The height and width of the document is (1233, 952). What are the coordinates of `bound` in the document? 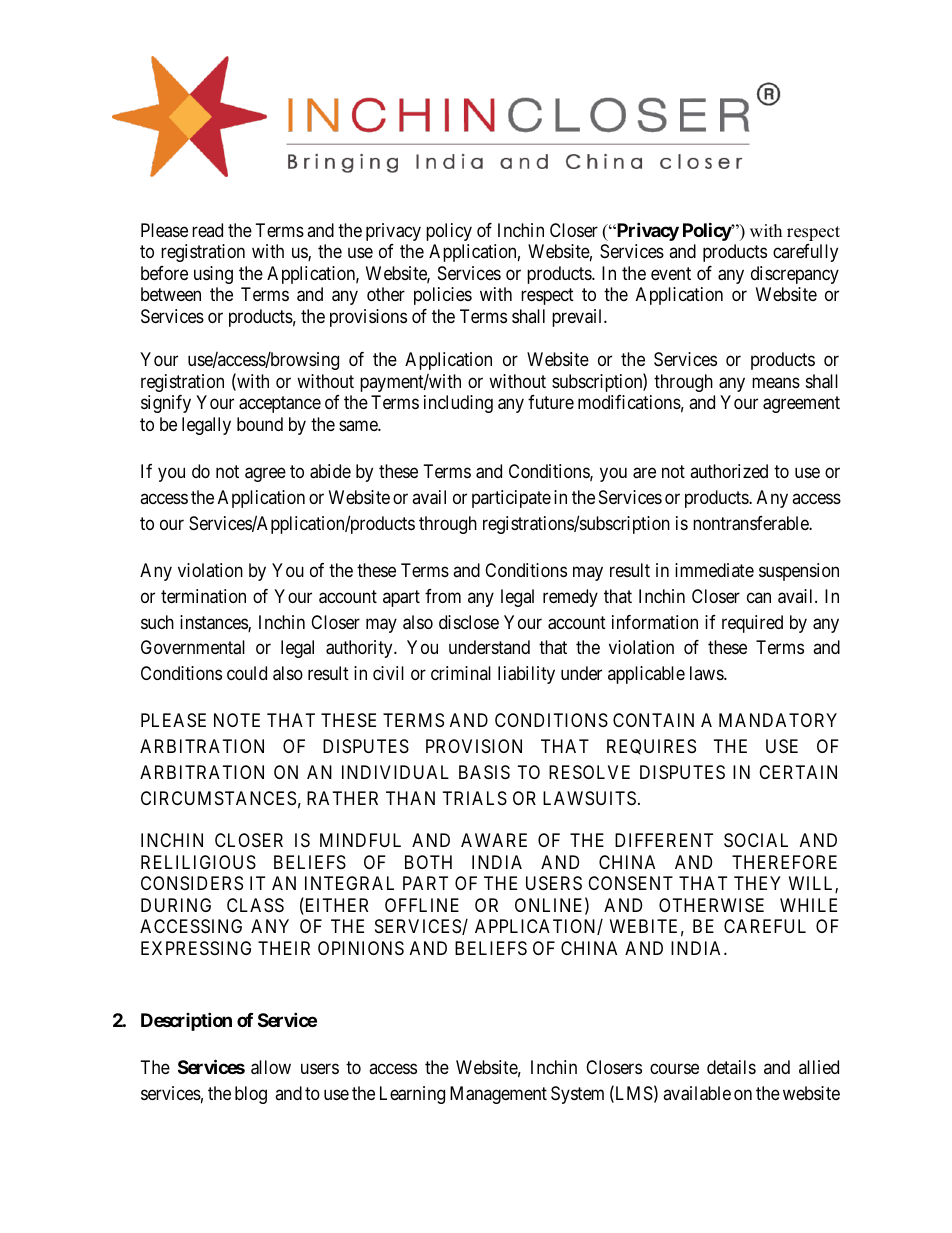 It's located at (260, 424).
